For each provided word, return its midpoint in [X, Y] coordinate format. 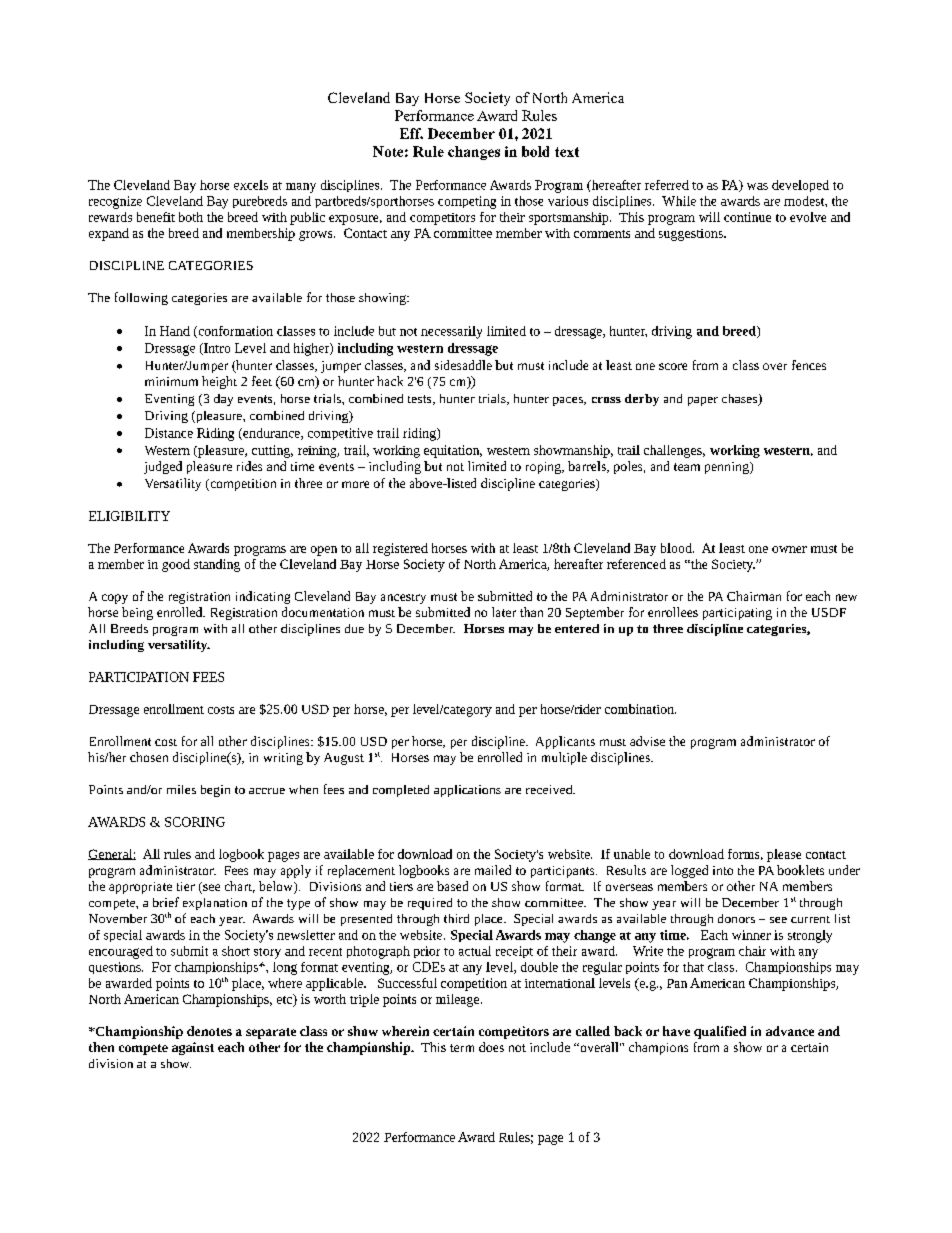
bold [535, 151]
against [193, 1048]
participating [737, 614]
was [757, 186]
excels [251, 185]
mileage [459, 1000]
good [176, 565]
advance [790, 1031]
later [504, 612]
